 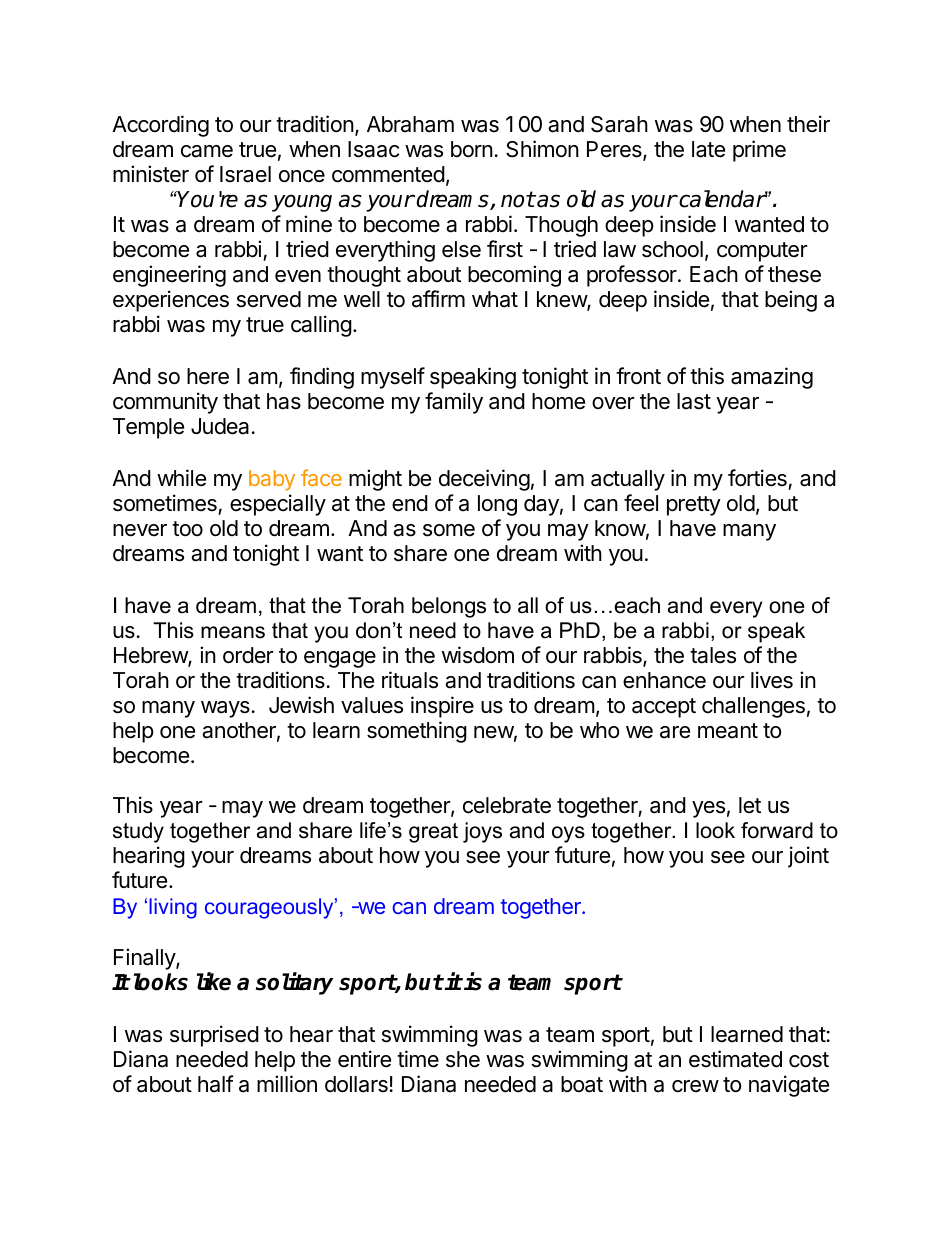 I want to click on forties, so click(x=757, y=478).
